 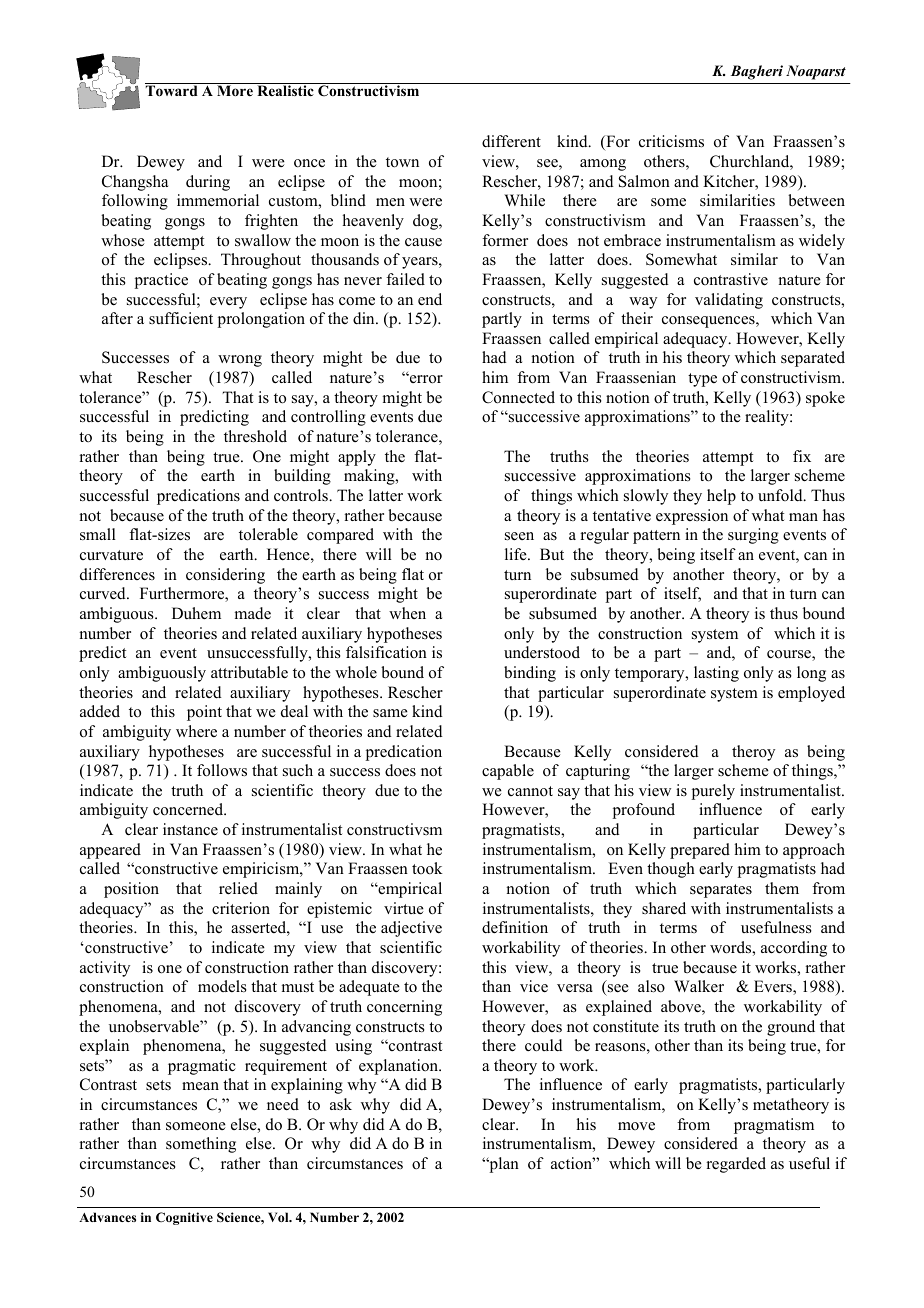 I want to click on Cognitive, so click(x=184, y=1218).
